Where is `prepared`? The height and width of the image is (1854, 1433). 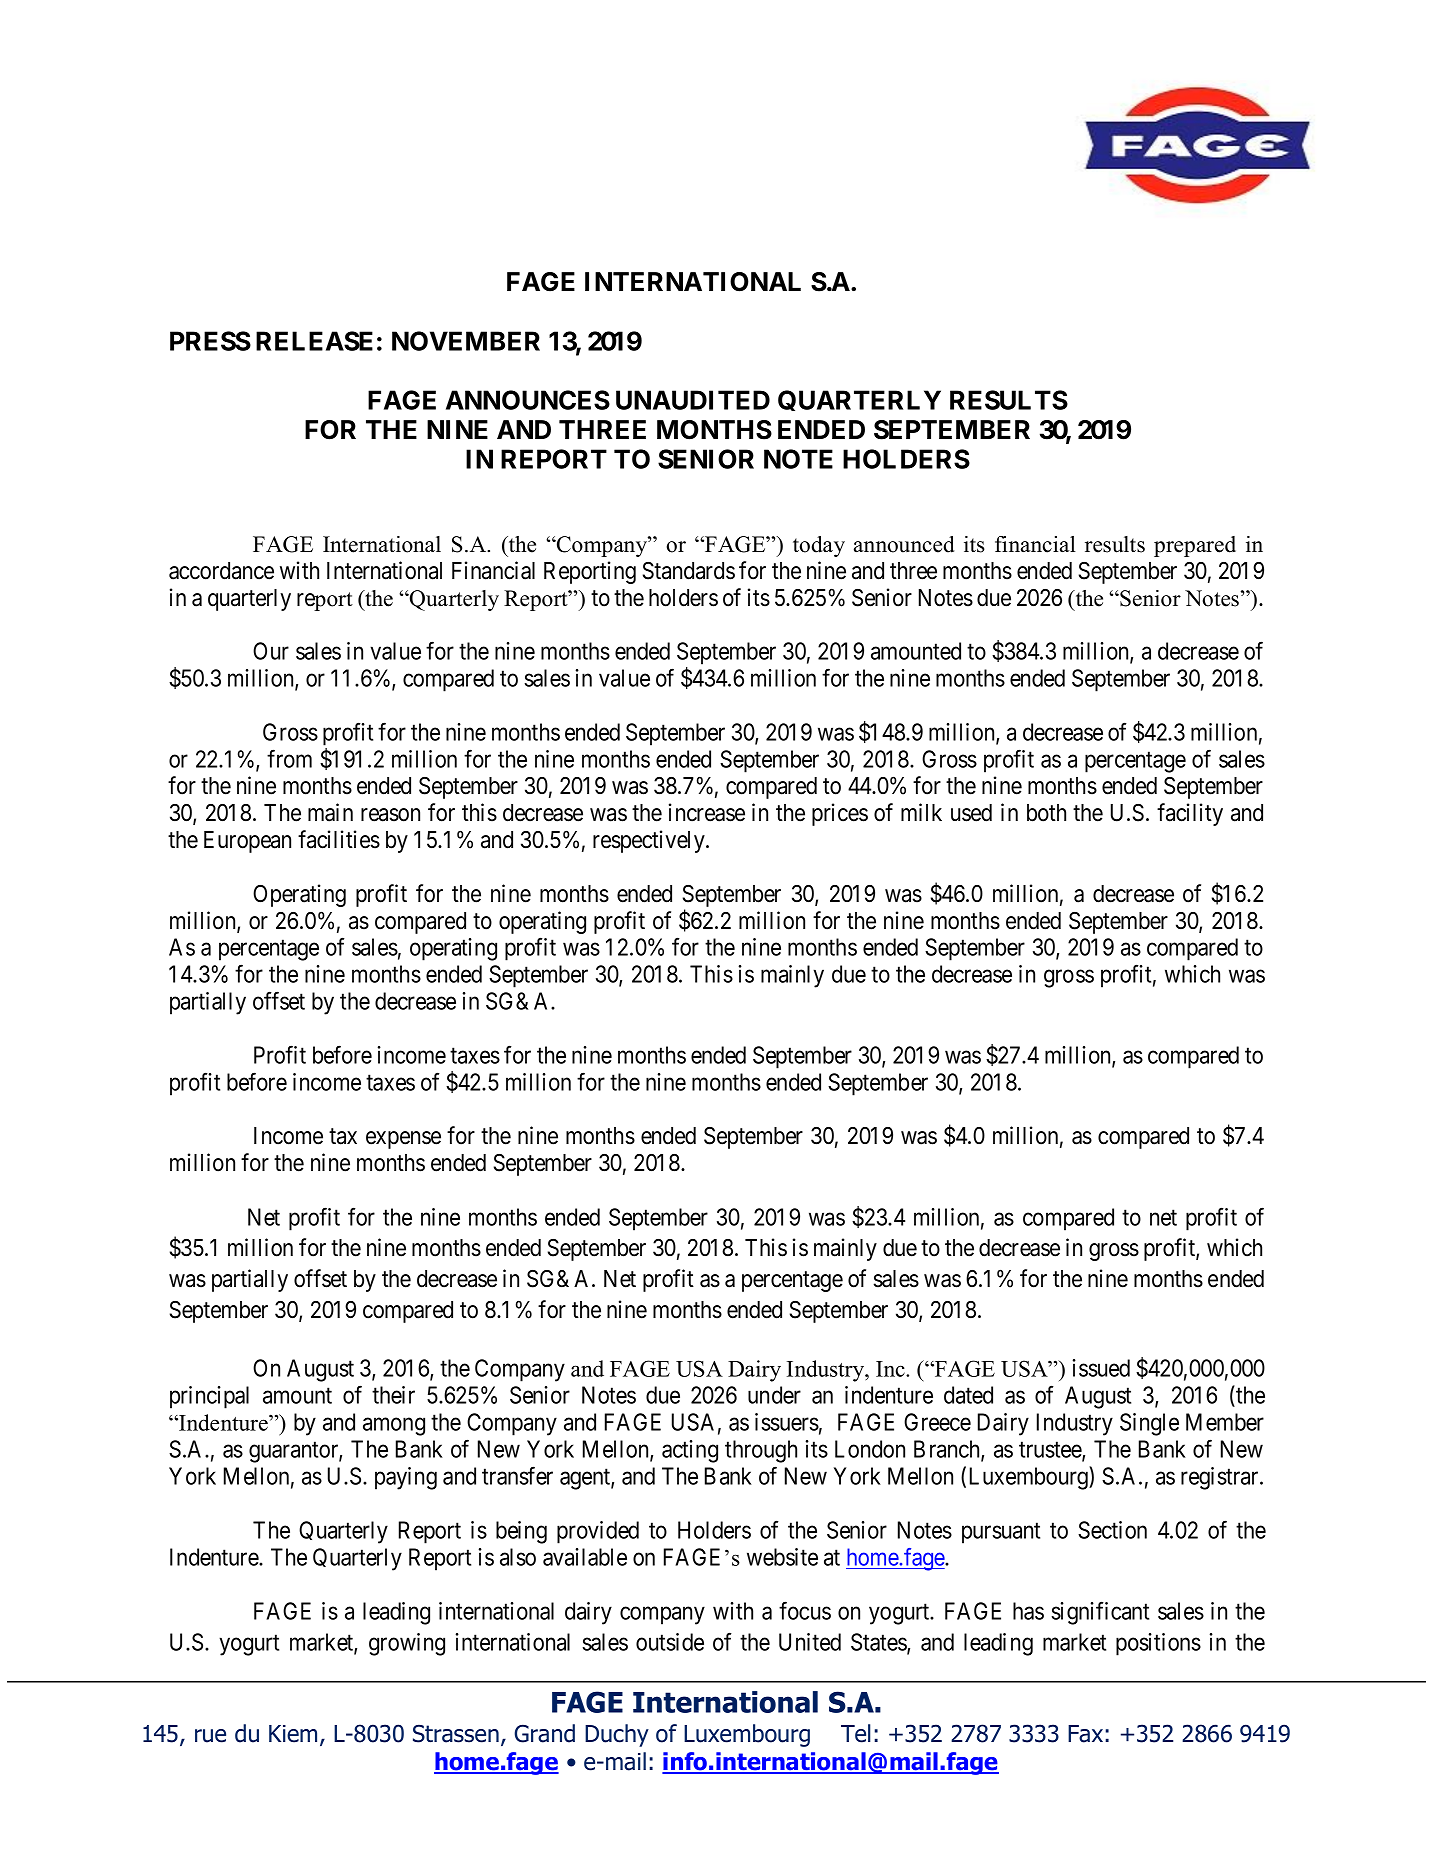 prepared is located at coordinates (1195, 546).
